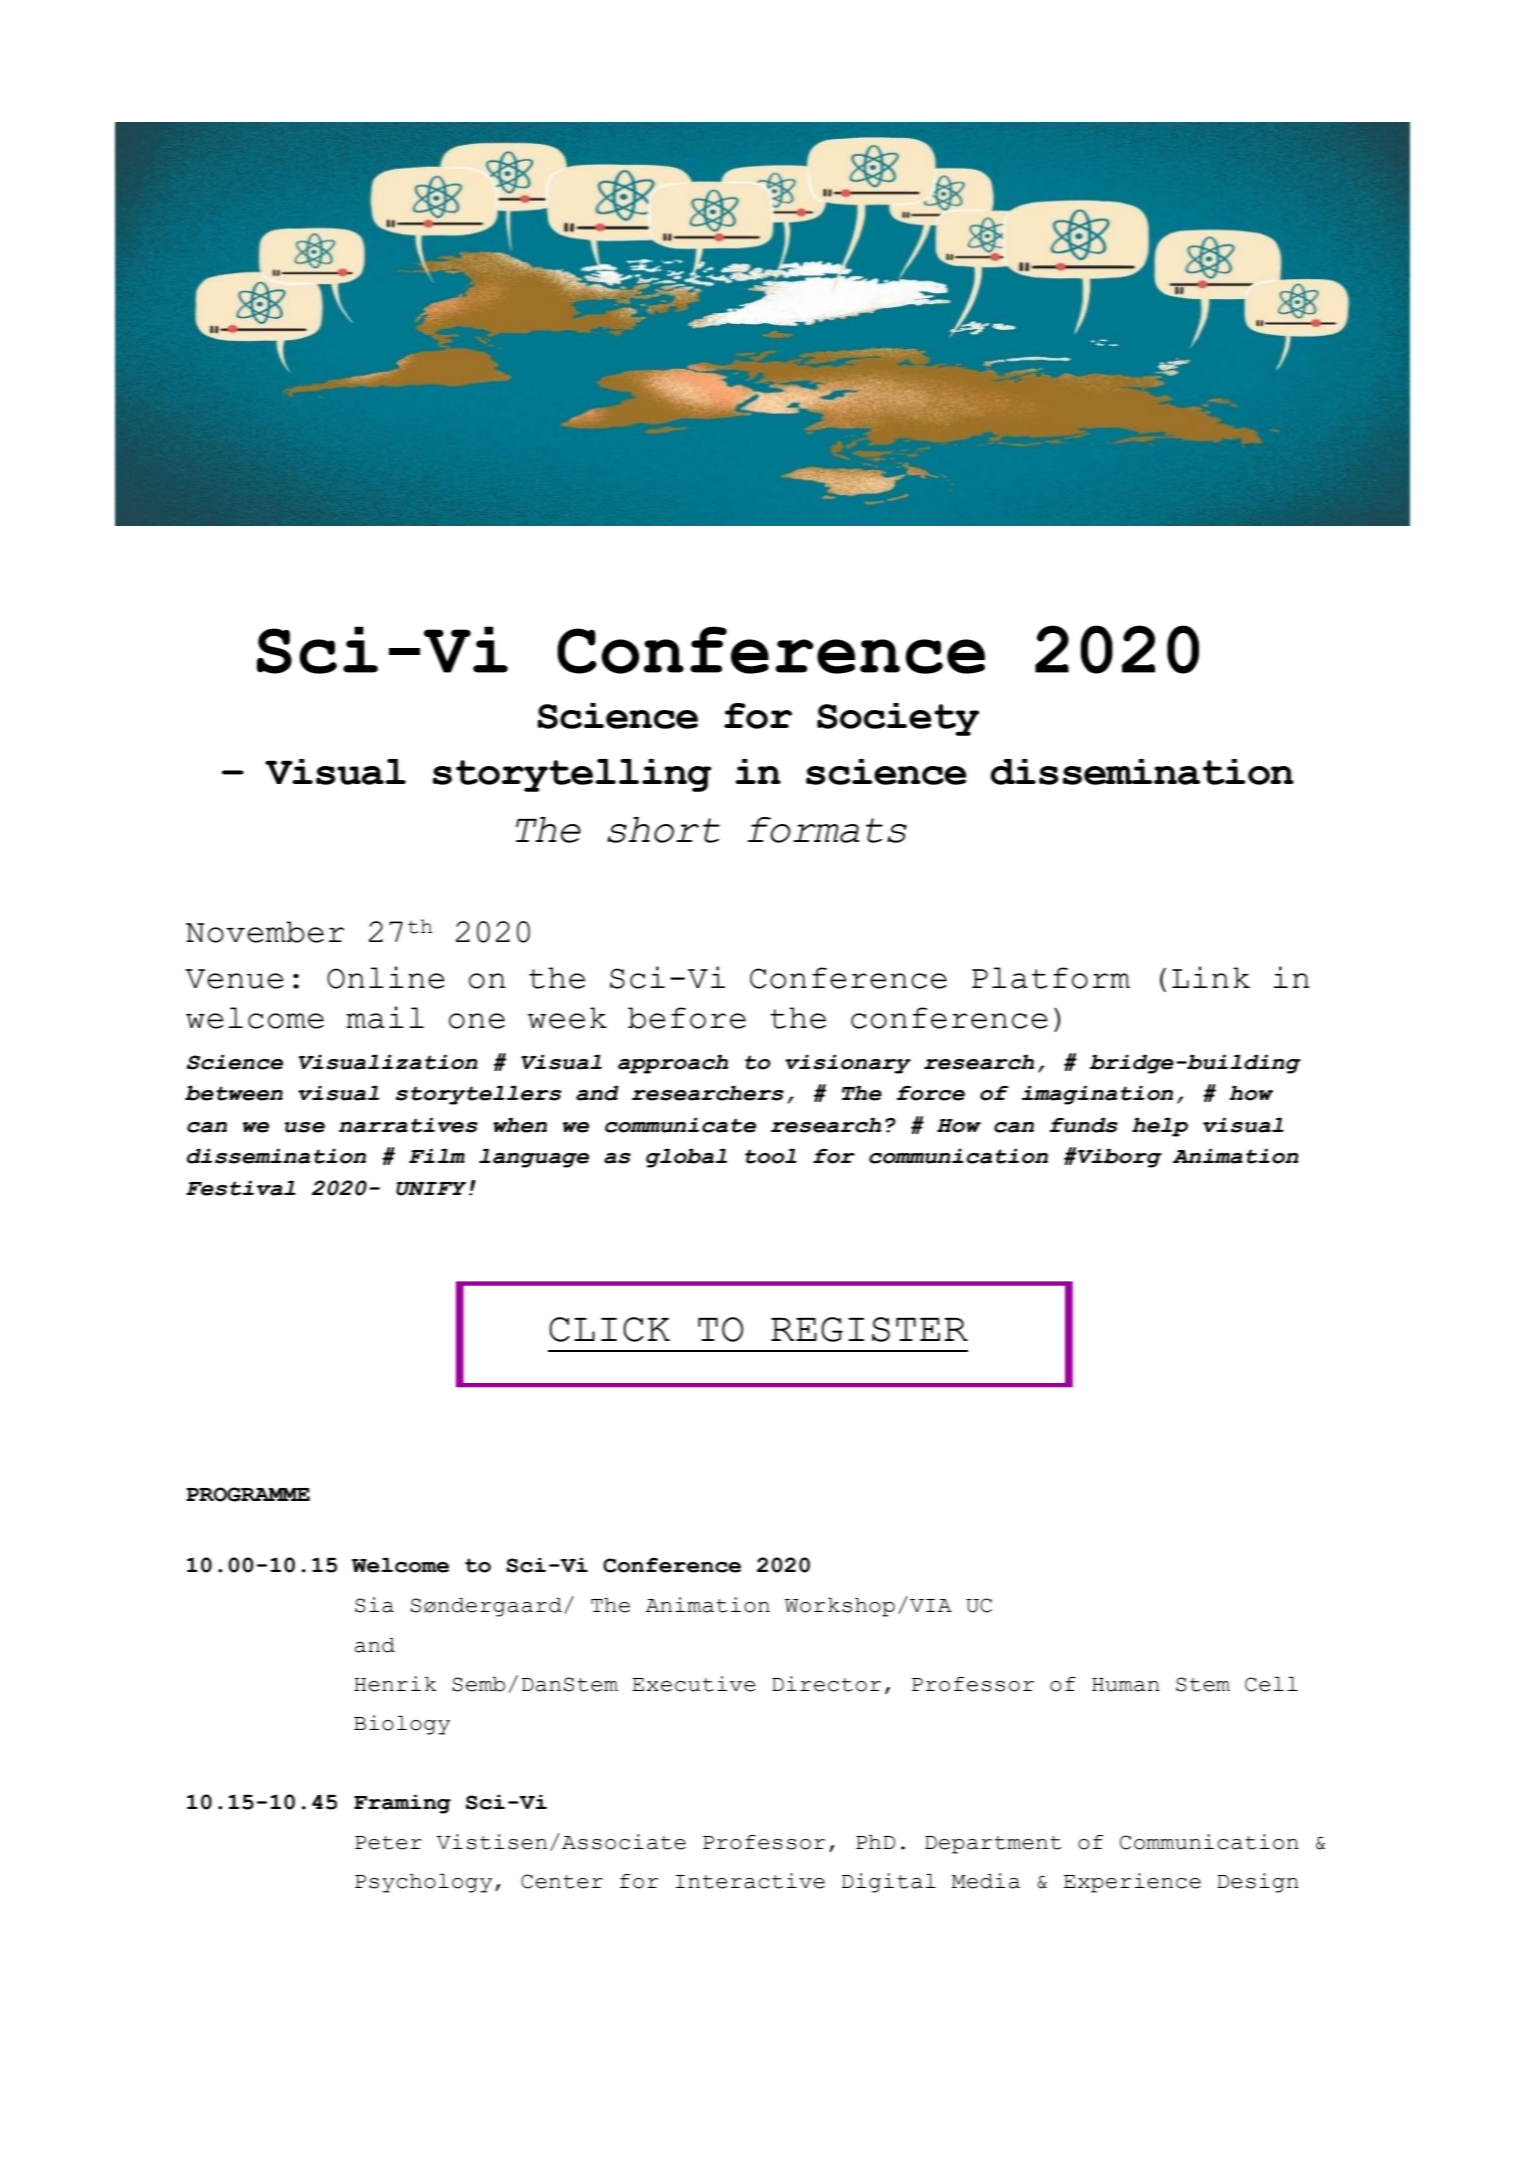 The height and width of the page is (2170, 1534). Describe the element at coordinates (388, 1843) in the page. I see `Peter` at that location.
